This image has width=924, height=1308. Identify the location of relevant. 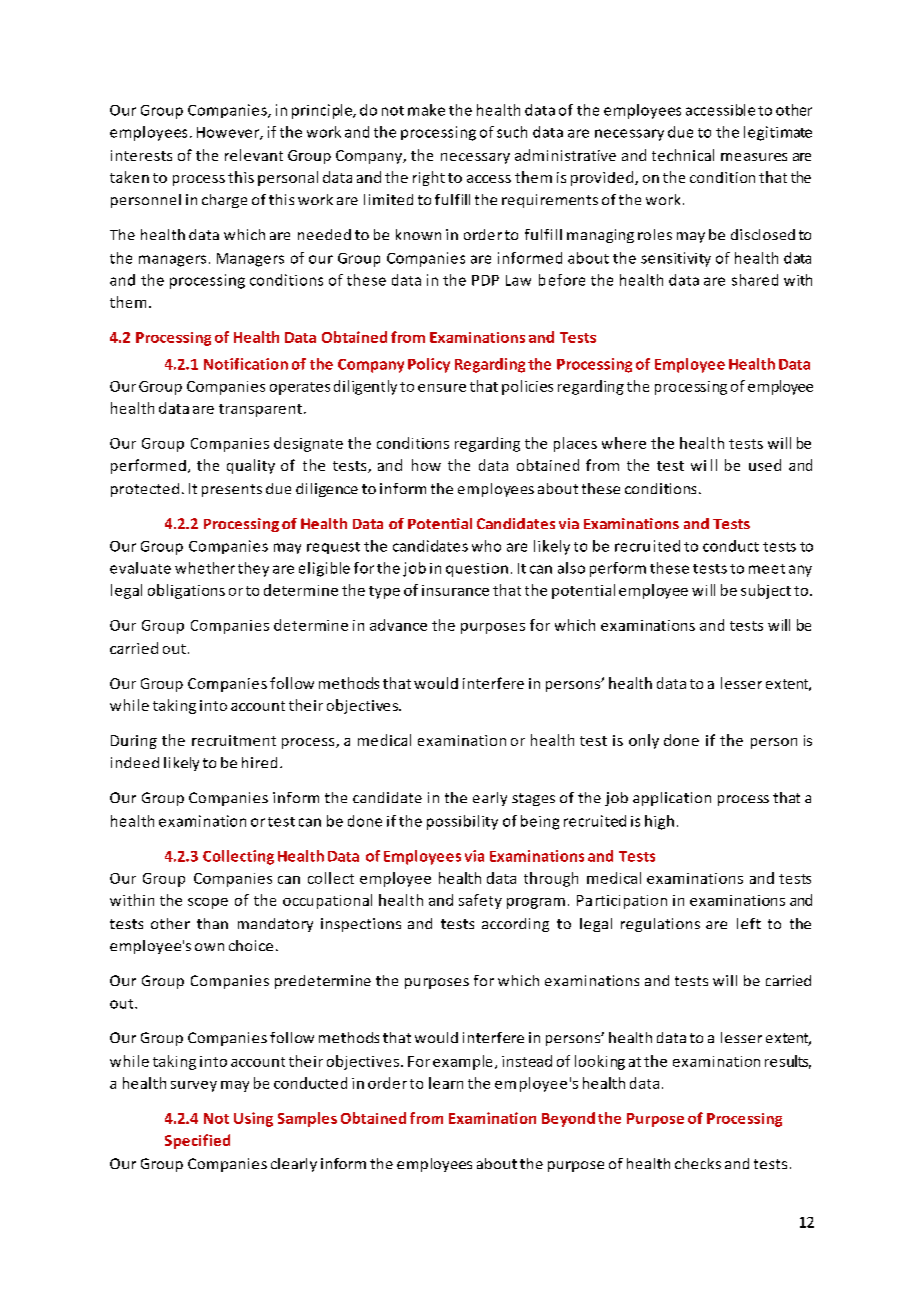
(254, 155).
